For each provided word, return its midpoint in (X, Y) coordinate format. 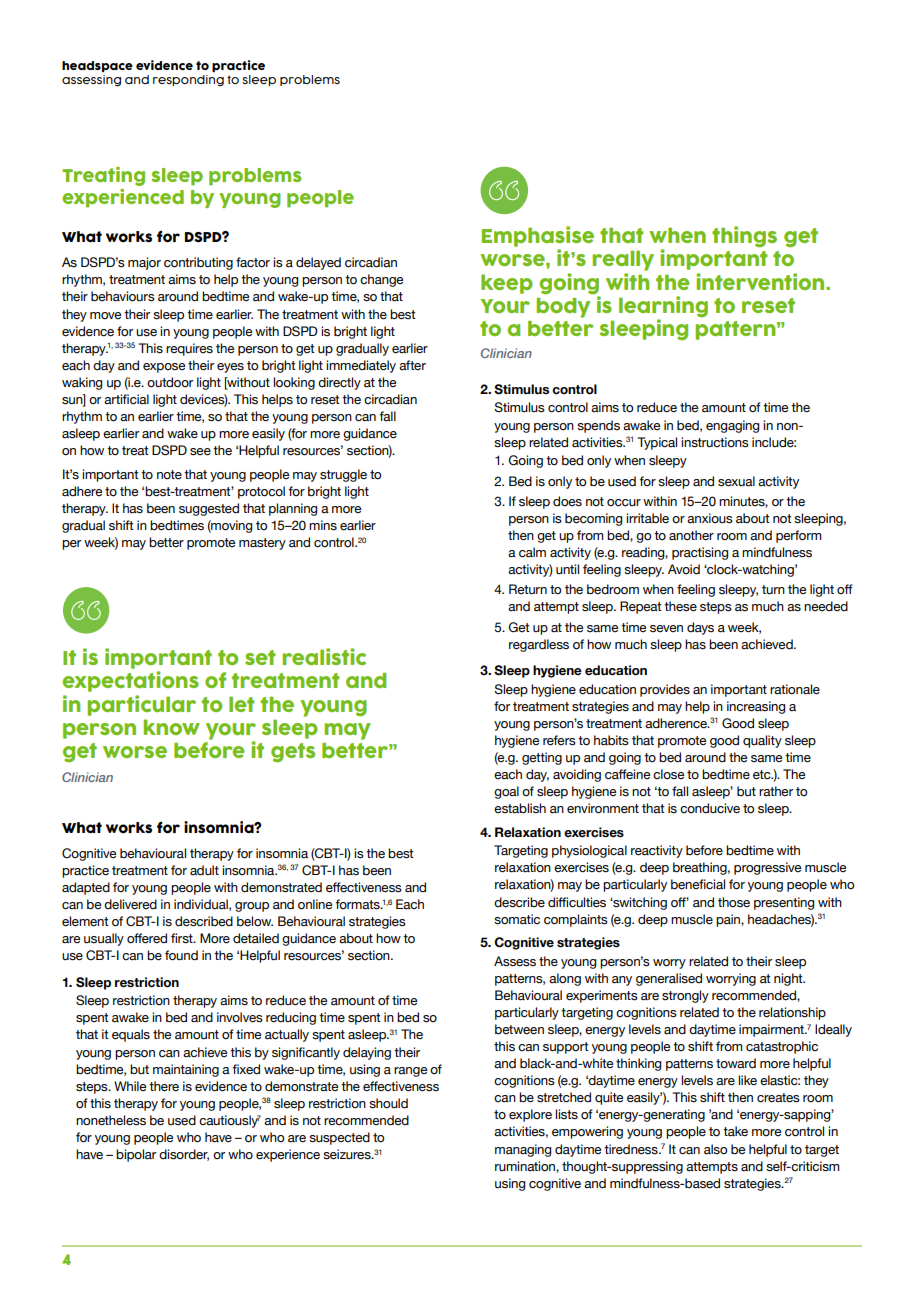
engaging (732, 426)
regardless (539, 645)
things (744, 237)
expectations (130, 681)
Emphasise (538, 236)
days (700, 628)
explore (530, 1115)
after (412, 365)
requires (189, 349)
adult (204, 870)
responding (188, 80)
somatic (517, 919)
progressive (767, 868)
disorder (184, 1155)
